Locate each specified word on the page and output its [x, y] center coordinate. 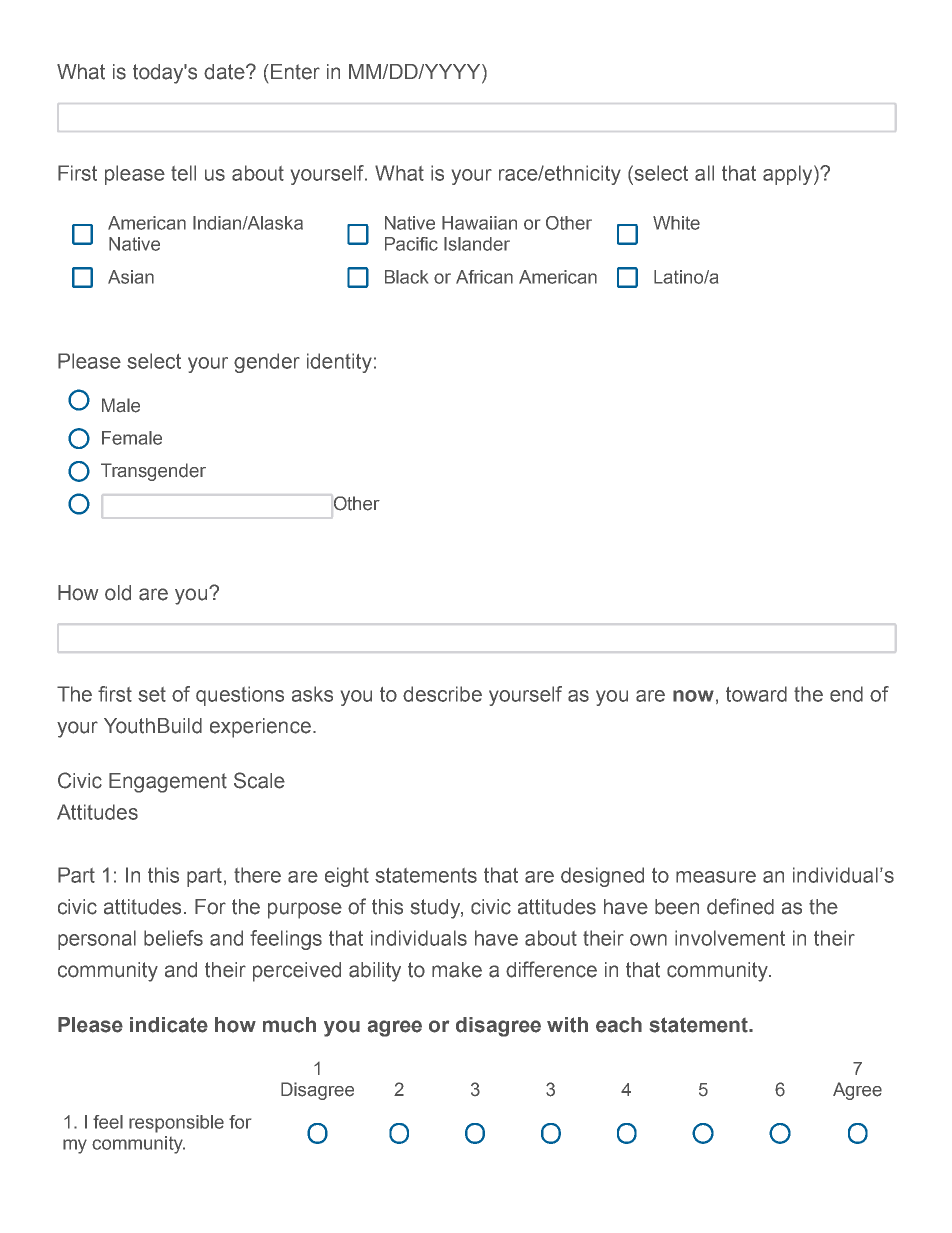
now [693, 696]
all [704, 173]
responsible [176, 1124]
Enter [295, 72]
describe [442, 694]
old [118, 593]
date [225, 72]
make [457, 970]
